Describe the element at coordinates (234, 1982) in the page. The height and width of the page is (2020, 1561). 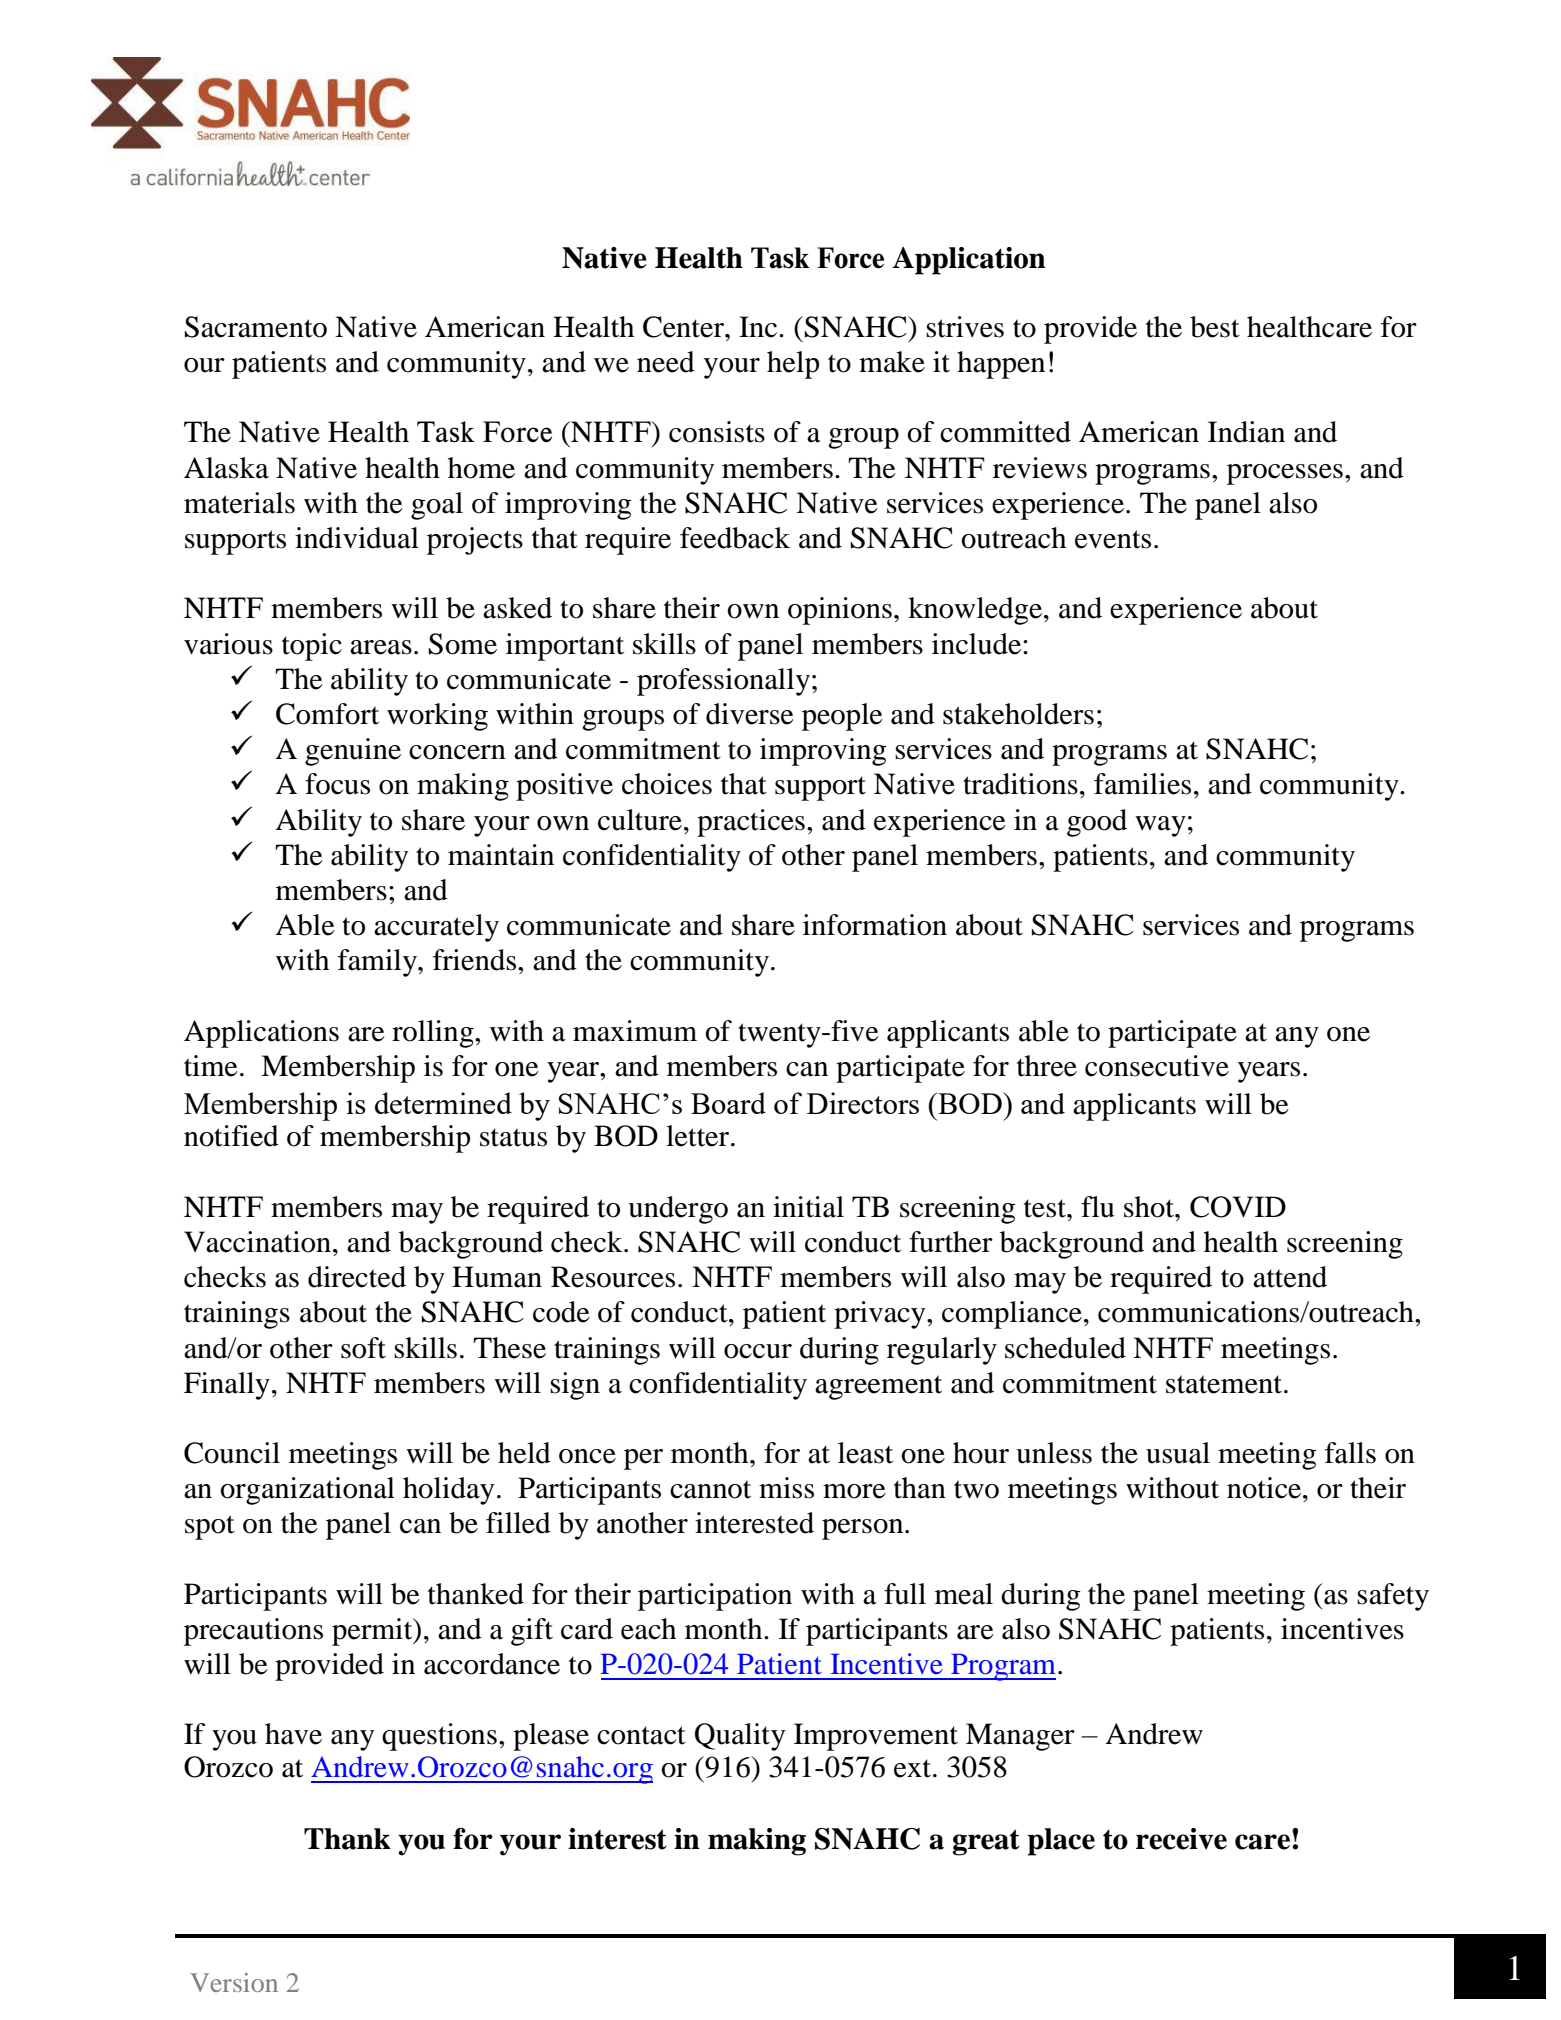
I see `Version` at that location.
